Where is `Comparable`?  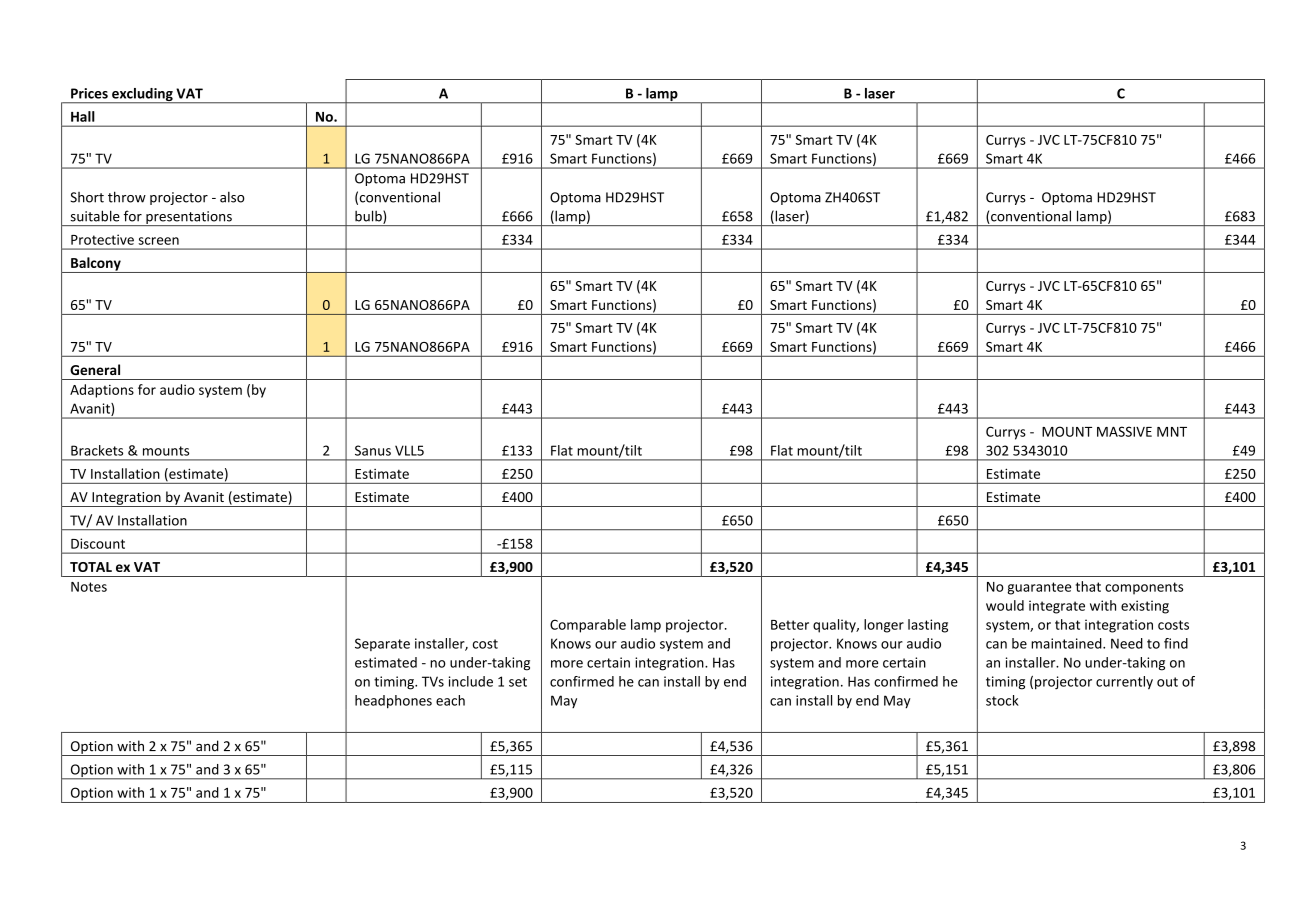 Comparable is located at coordinates (588, 626).
